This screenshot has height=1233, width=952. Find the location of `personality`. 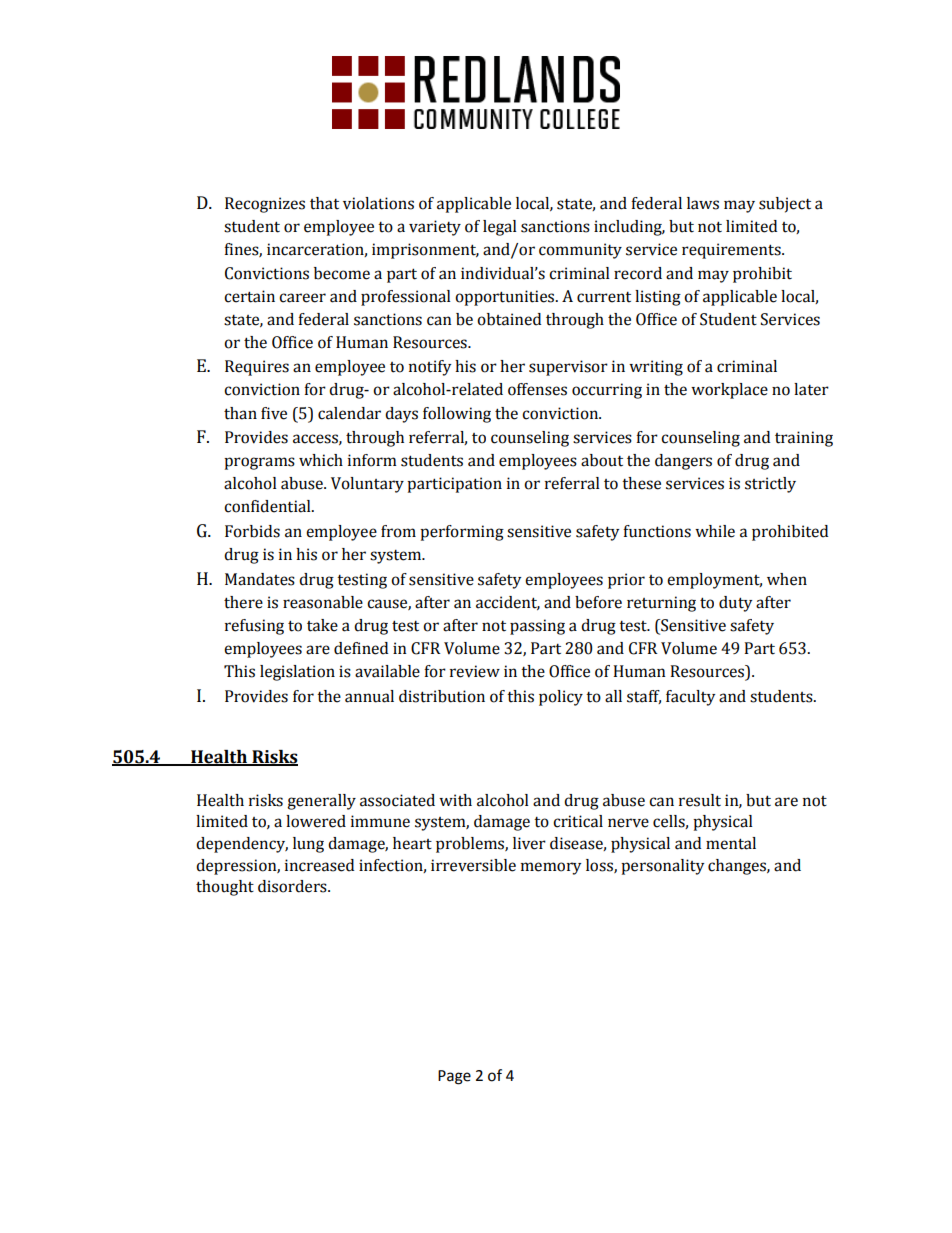

personality is located at coordinates (662, 867).
